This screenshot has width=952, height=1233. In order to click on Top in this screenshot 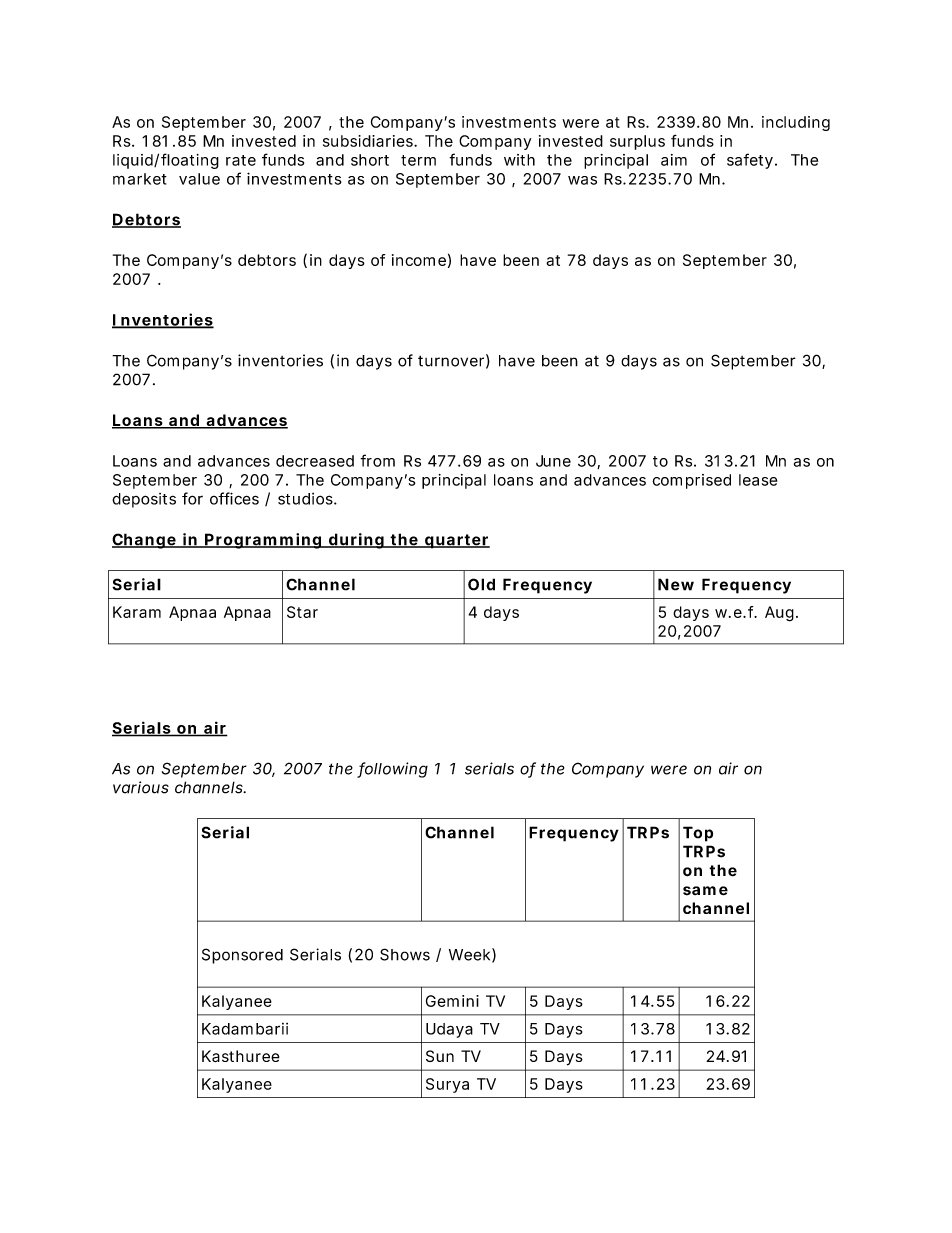, I will do `click(698, 834)`.
